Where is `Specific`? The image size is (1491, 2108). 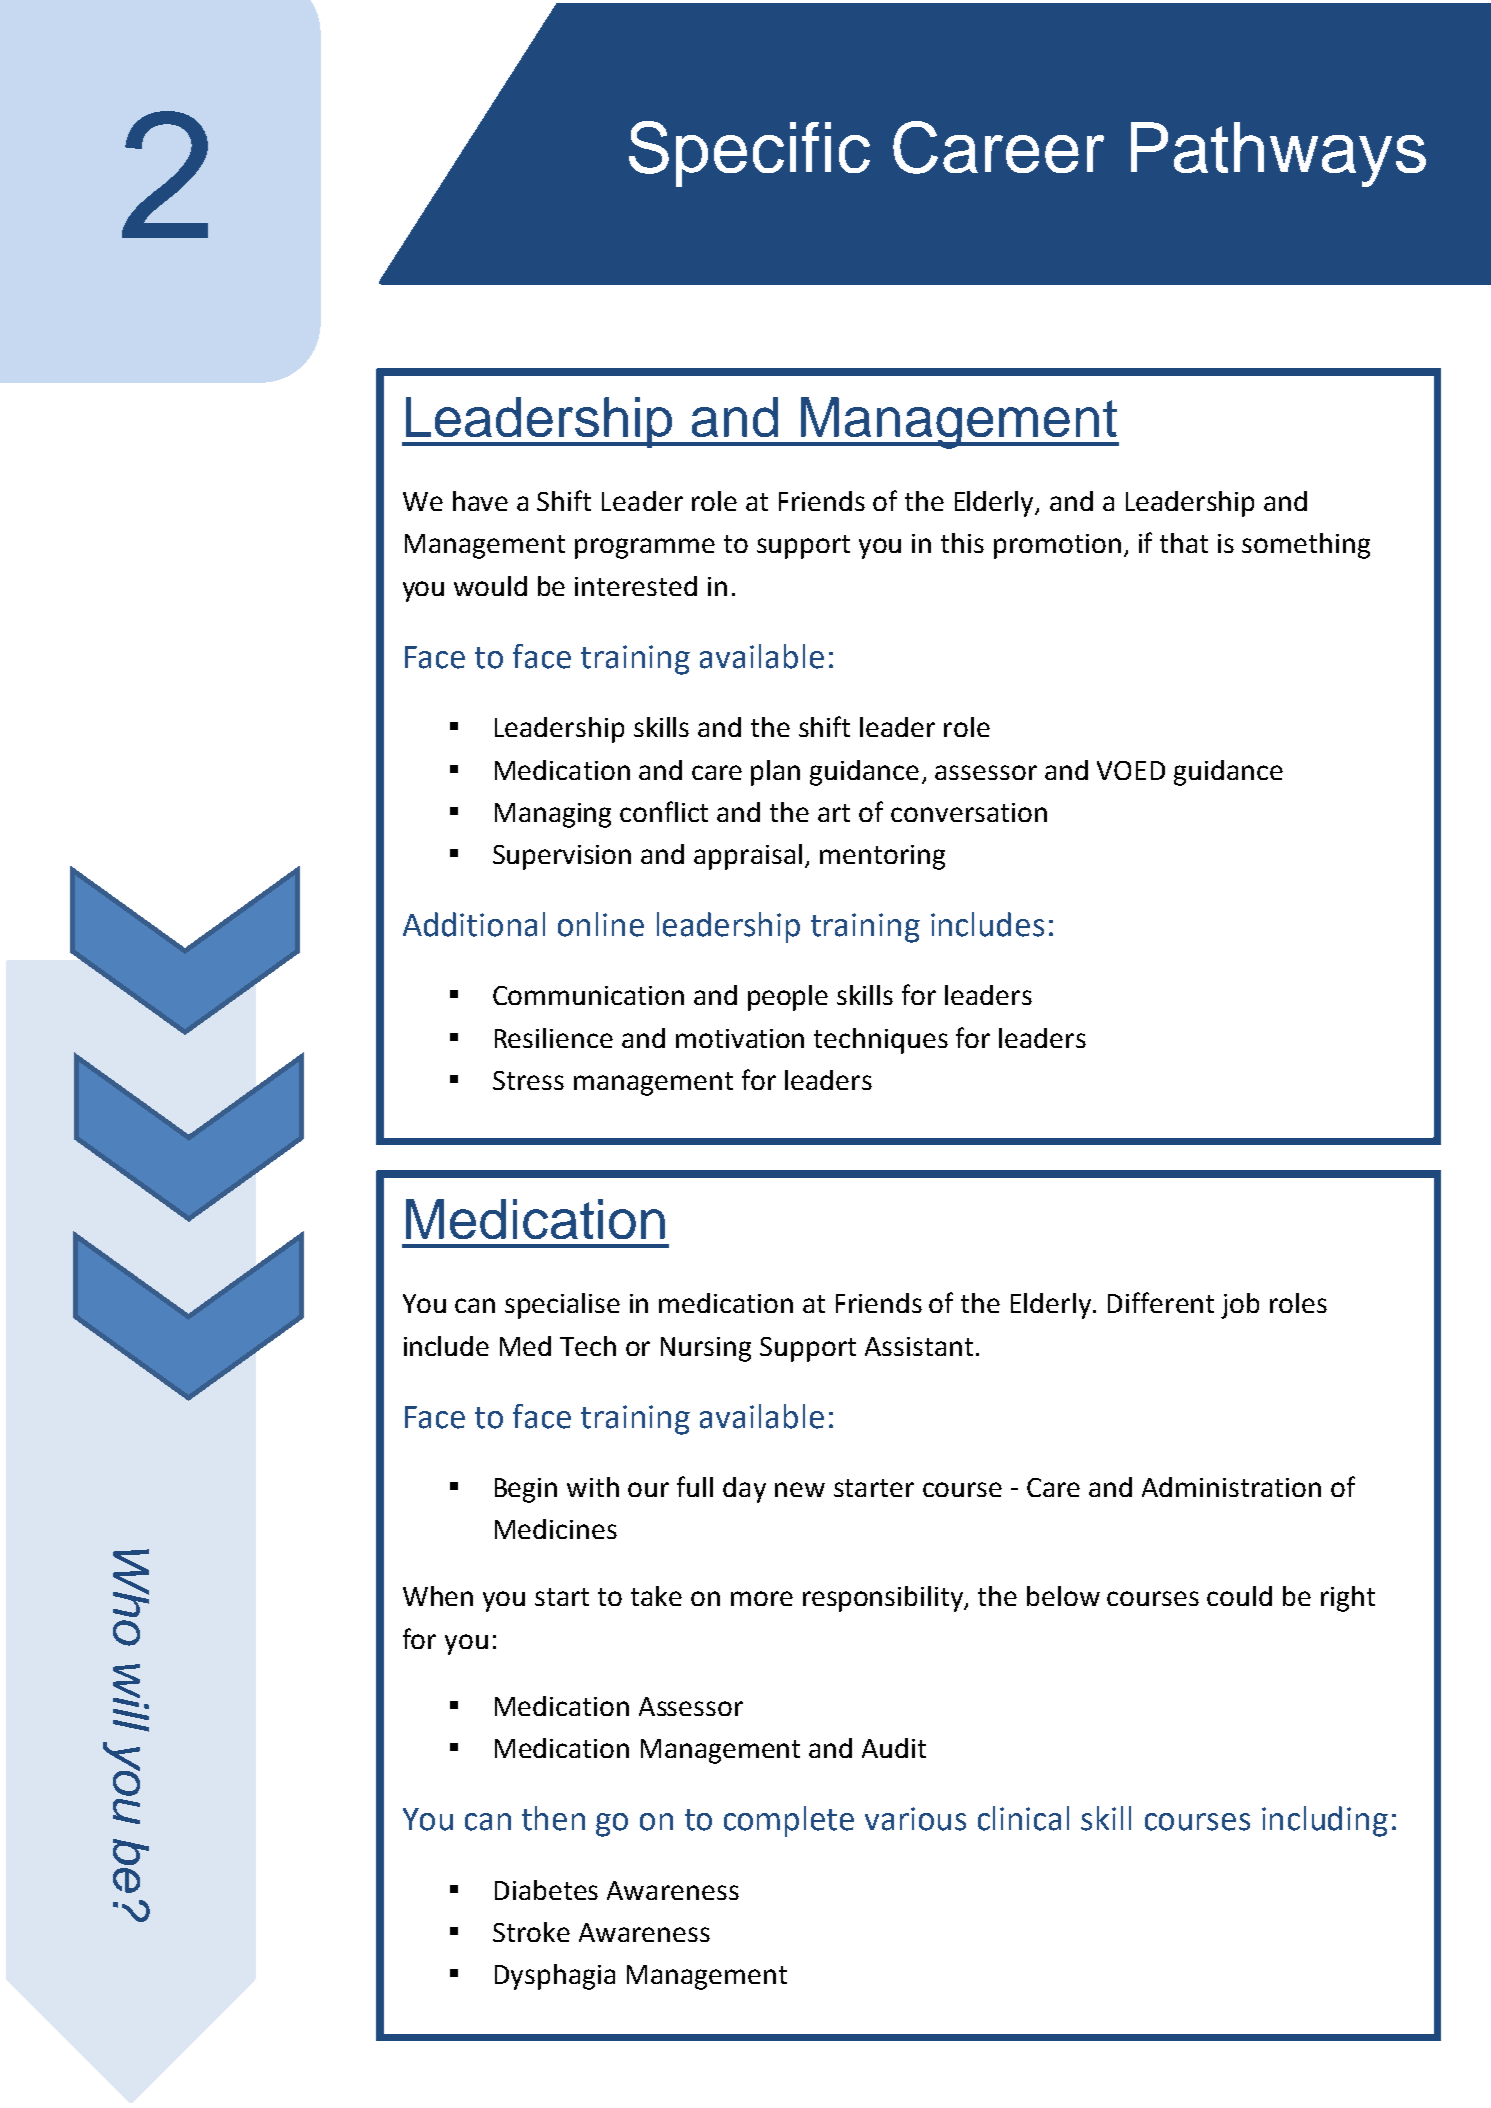
Specific is located at coordinates (749, 154).
